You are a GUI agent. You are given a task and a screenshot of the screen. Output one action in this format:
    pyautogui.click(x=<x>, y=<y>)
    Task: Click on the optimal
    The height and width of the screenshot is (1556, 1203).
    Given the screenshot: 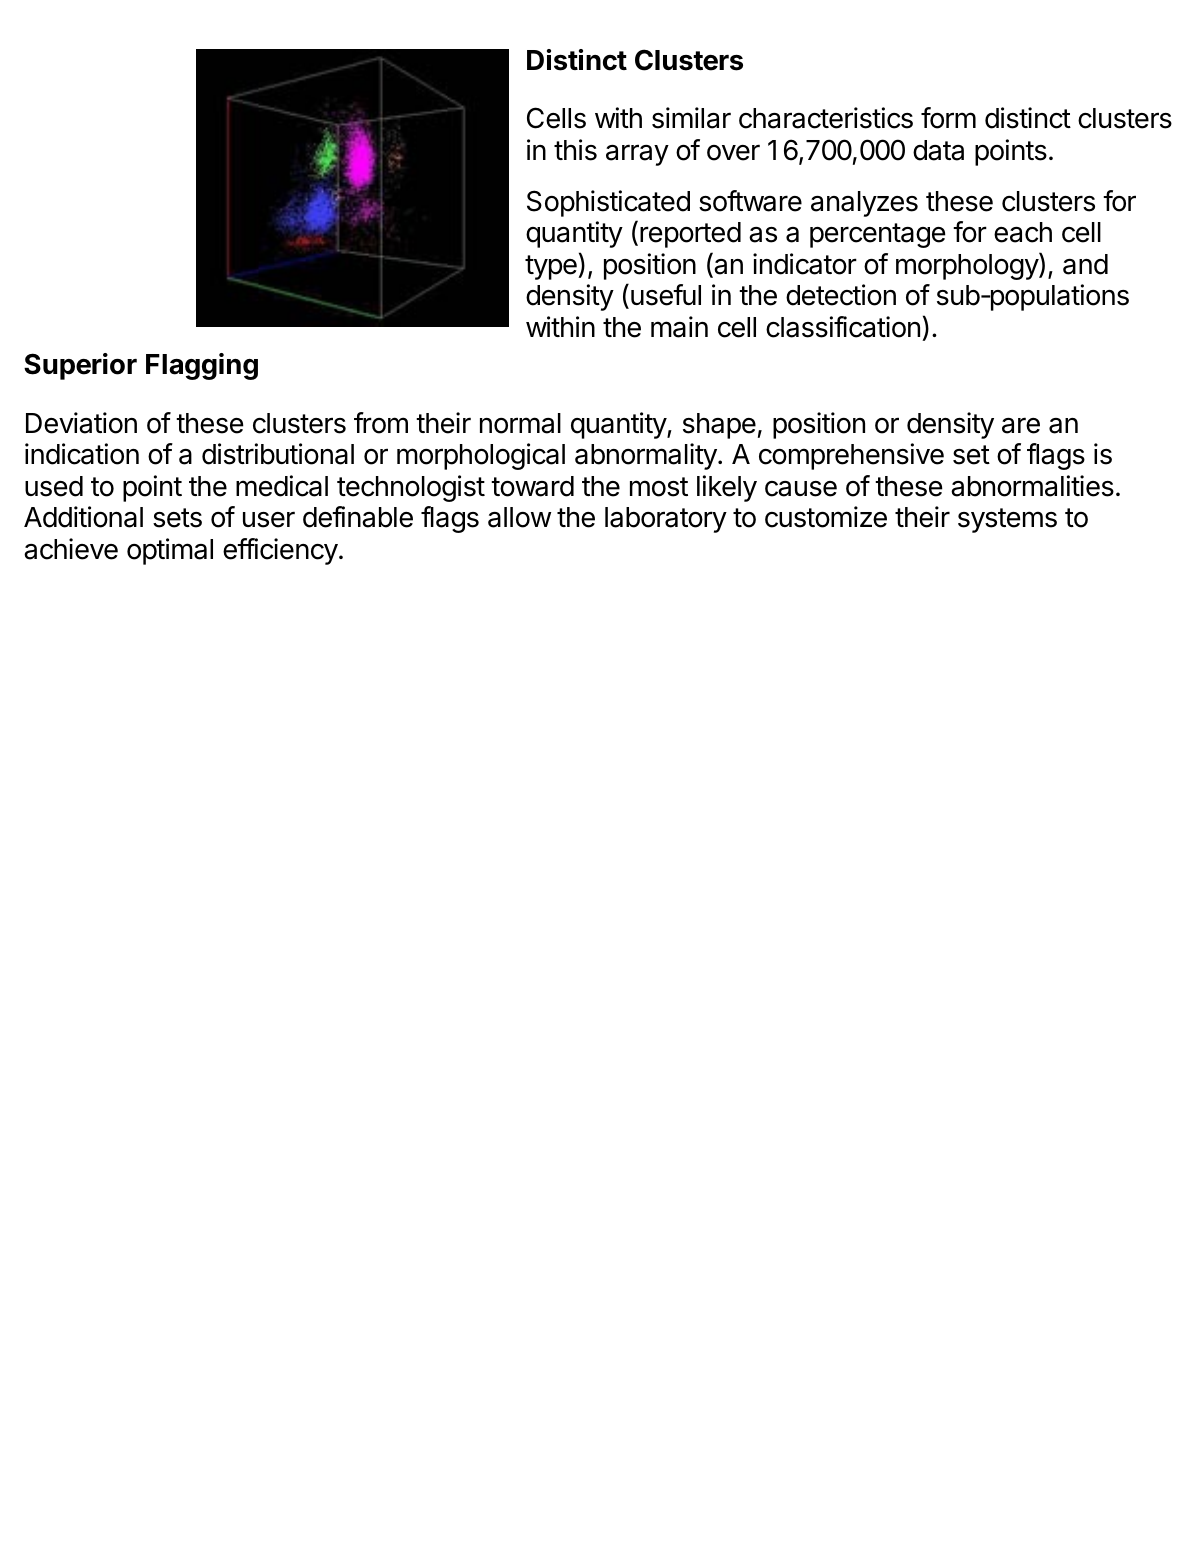 What is the action you would take?
    pyautogui.click(x=170, y=551)
